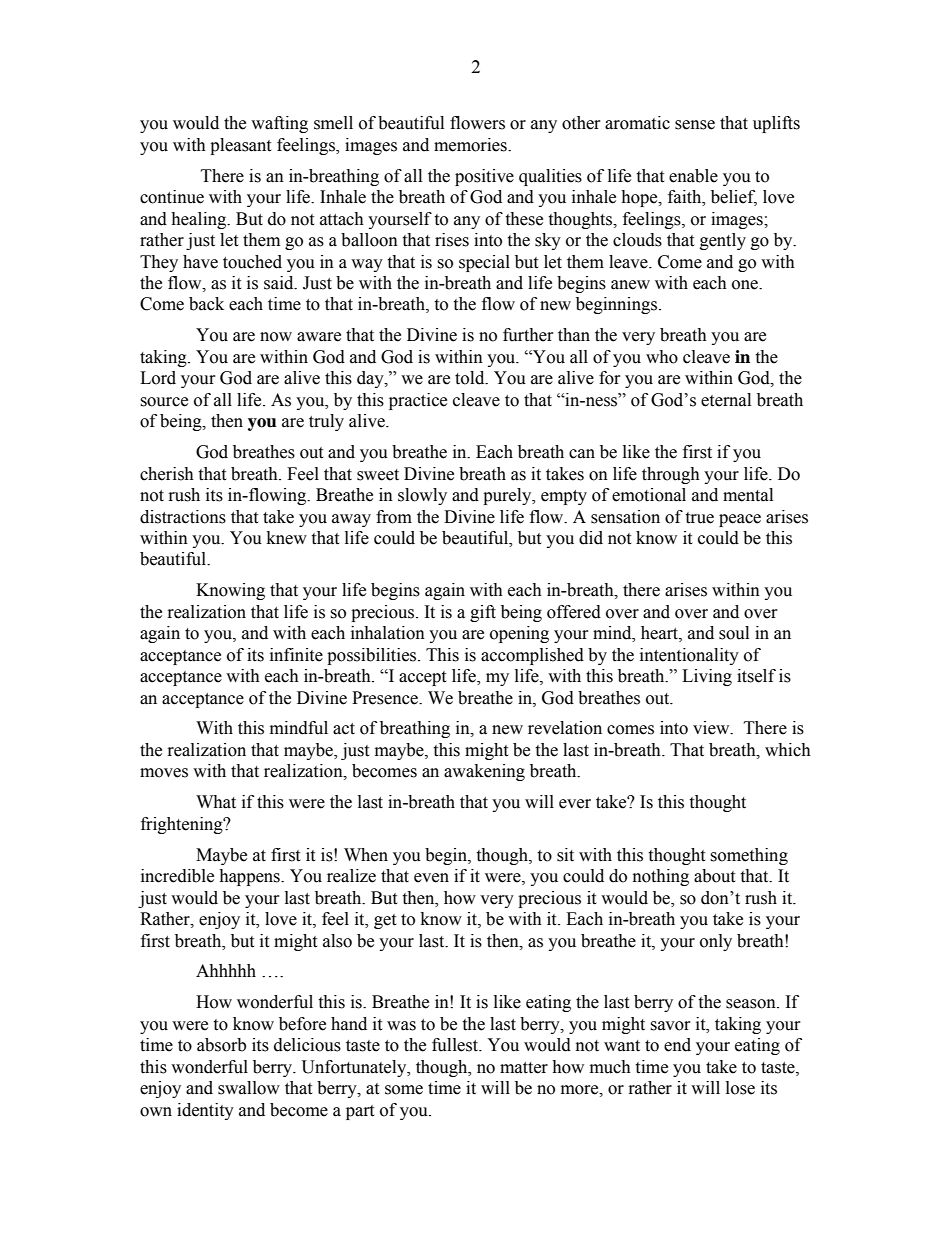  What do you see at coordinates (249, 1088) in the screenshot?
I see `swallow` at bounding box center [249, 1088].
